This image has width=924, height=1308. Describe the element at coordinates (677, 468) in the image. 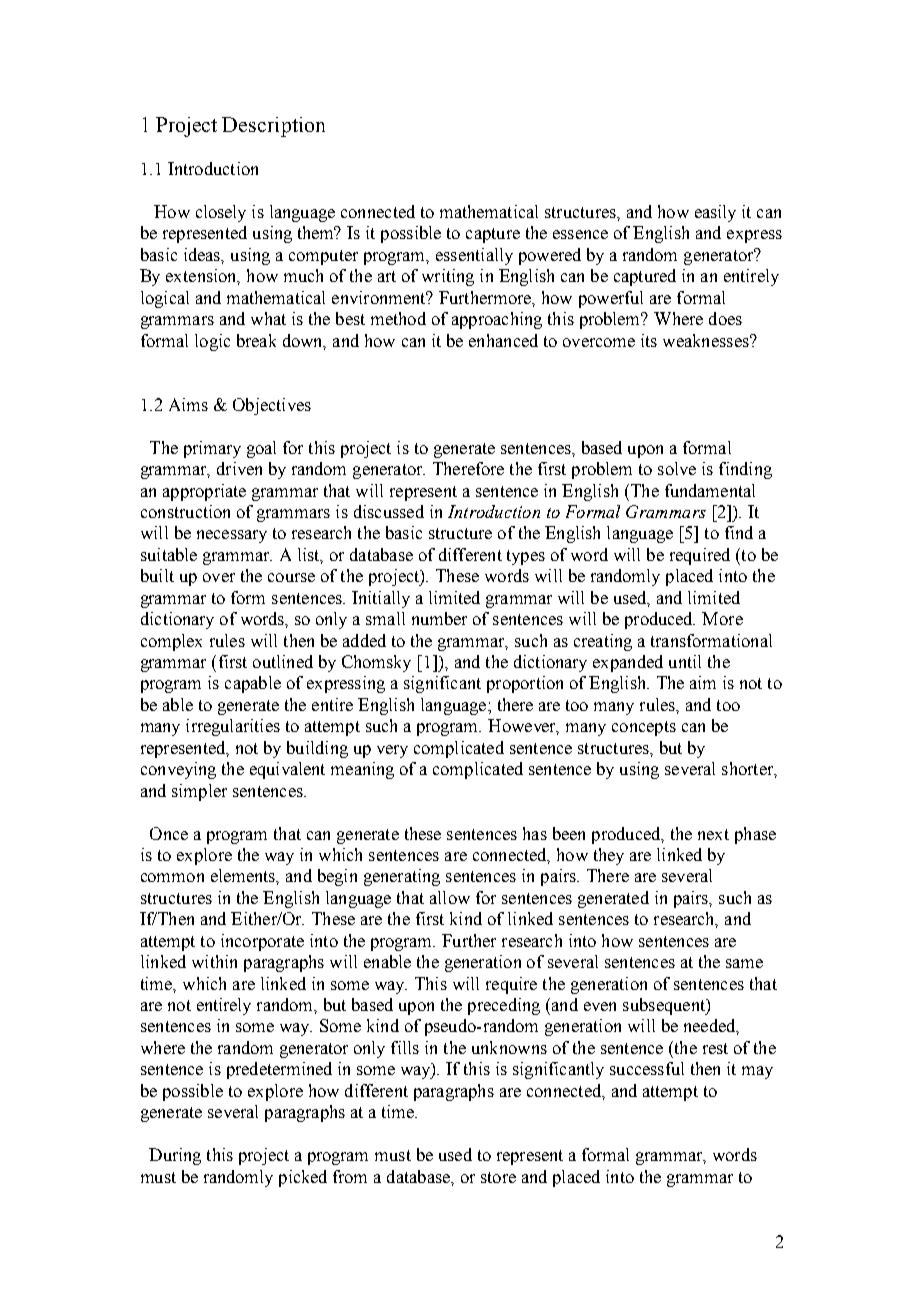

I see `solve` at that location.
